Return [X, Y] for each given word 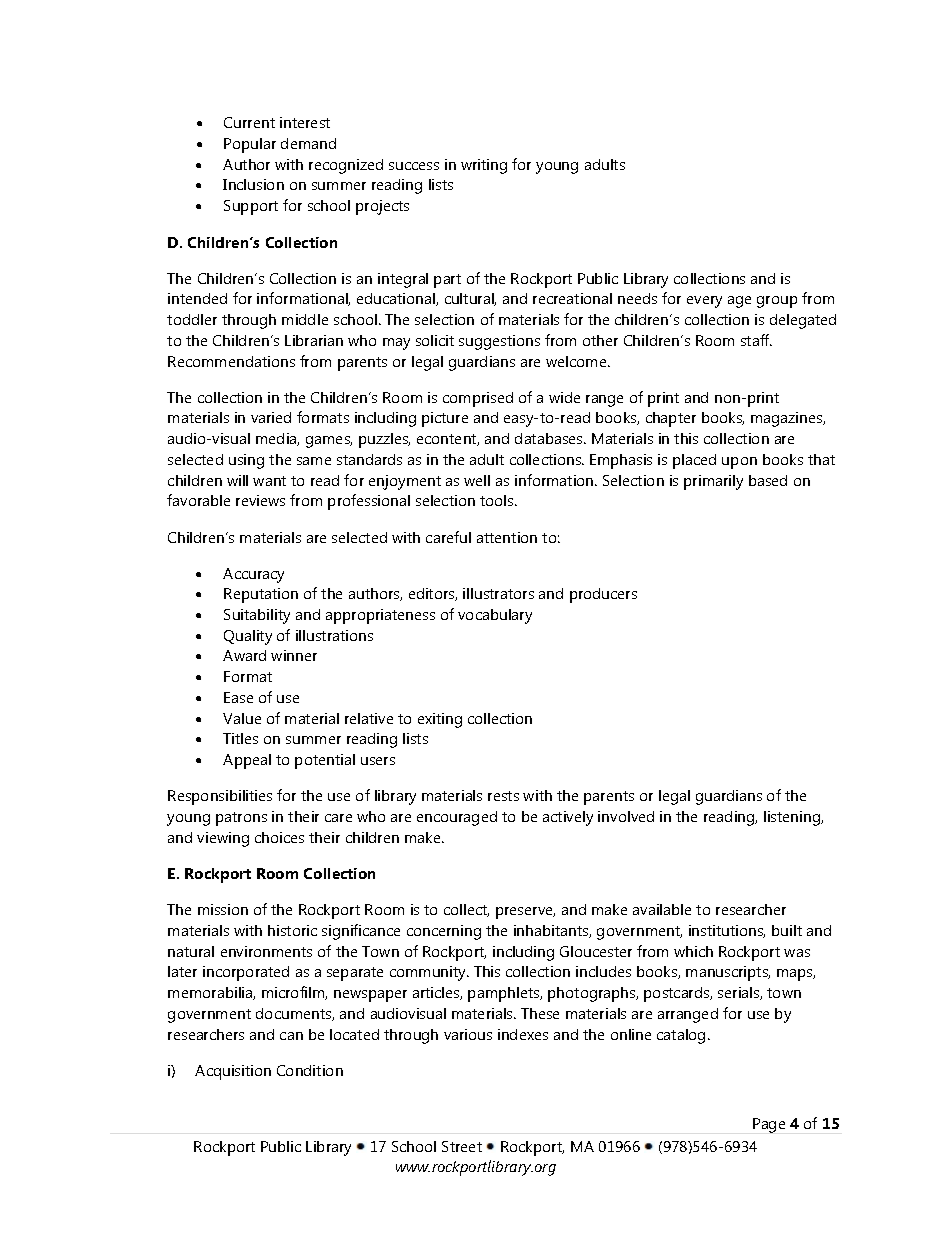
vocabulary [495, 616]
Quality [248, 637]
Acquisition [233, 1072]
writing [484, 166]
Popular [250, 145]
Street [462, 1146]
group [777, 302]
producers [603, 595]
